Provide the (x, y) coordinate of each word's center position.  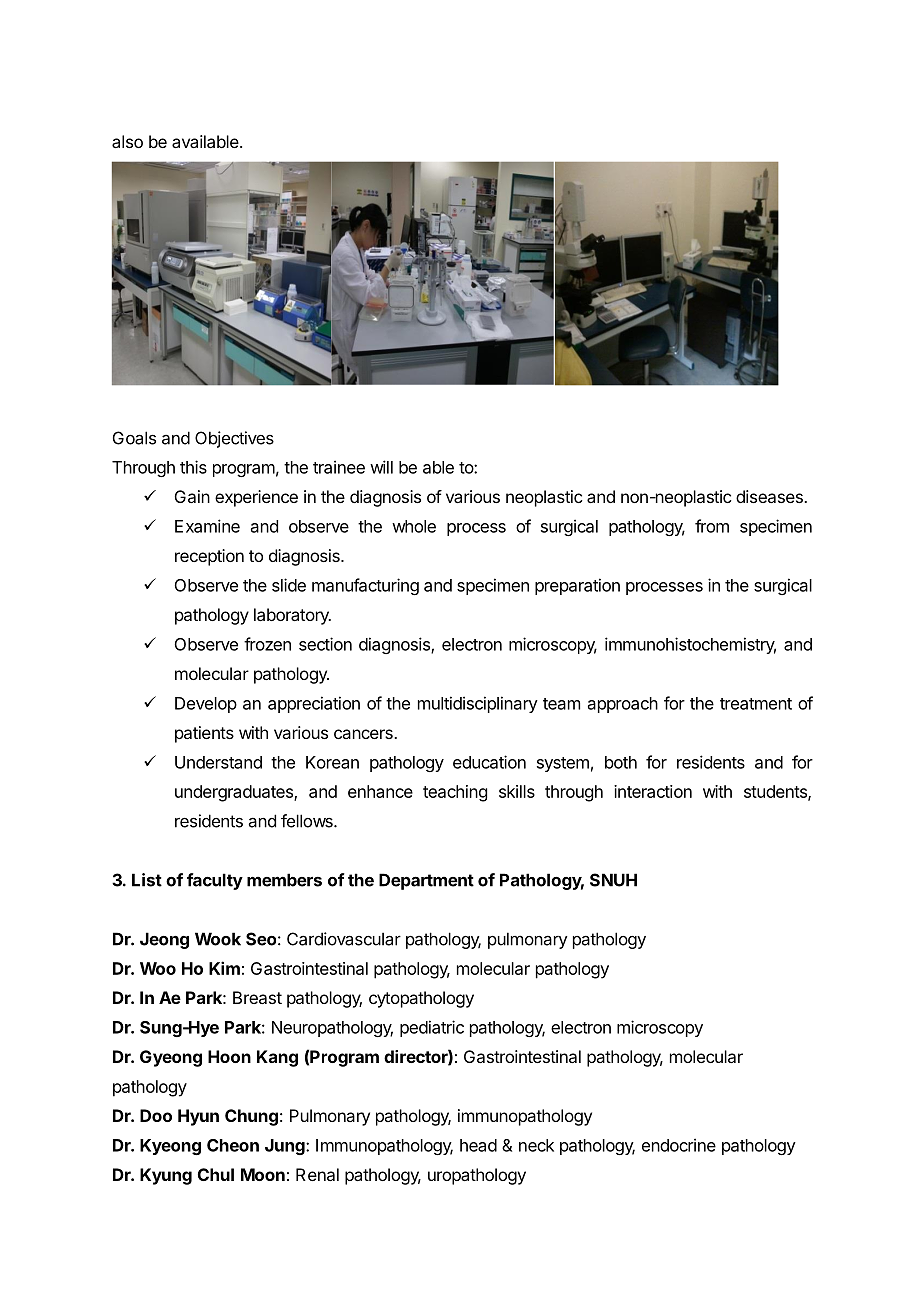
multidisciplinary (478, 704)
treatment (756, 704)
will (381, 467)
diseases (770, 496)
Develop (206, 705)
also (127, 141)
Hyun (198, 1117)
